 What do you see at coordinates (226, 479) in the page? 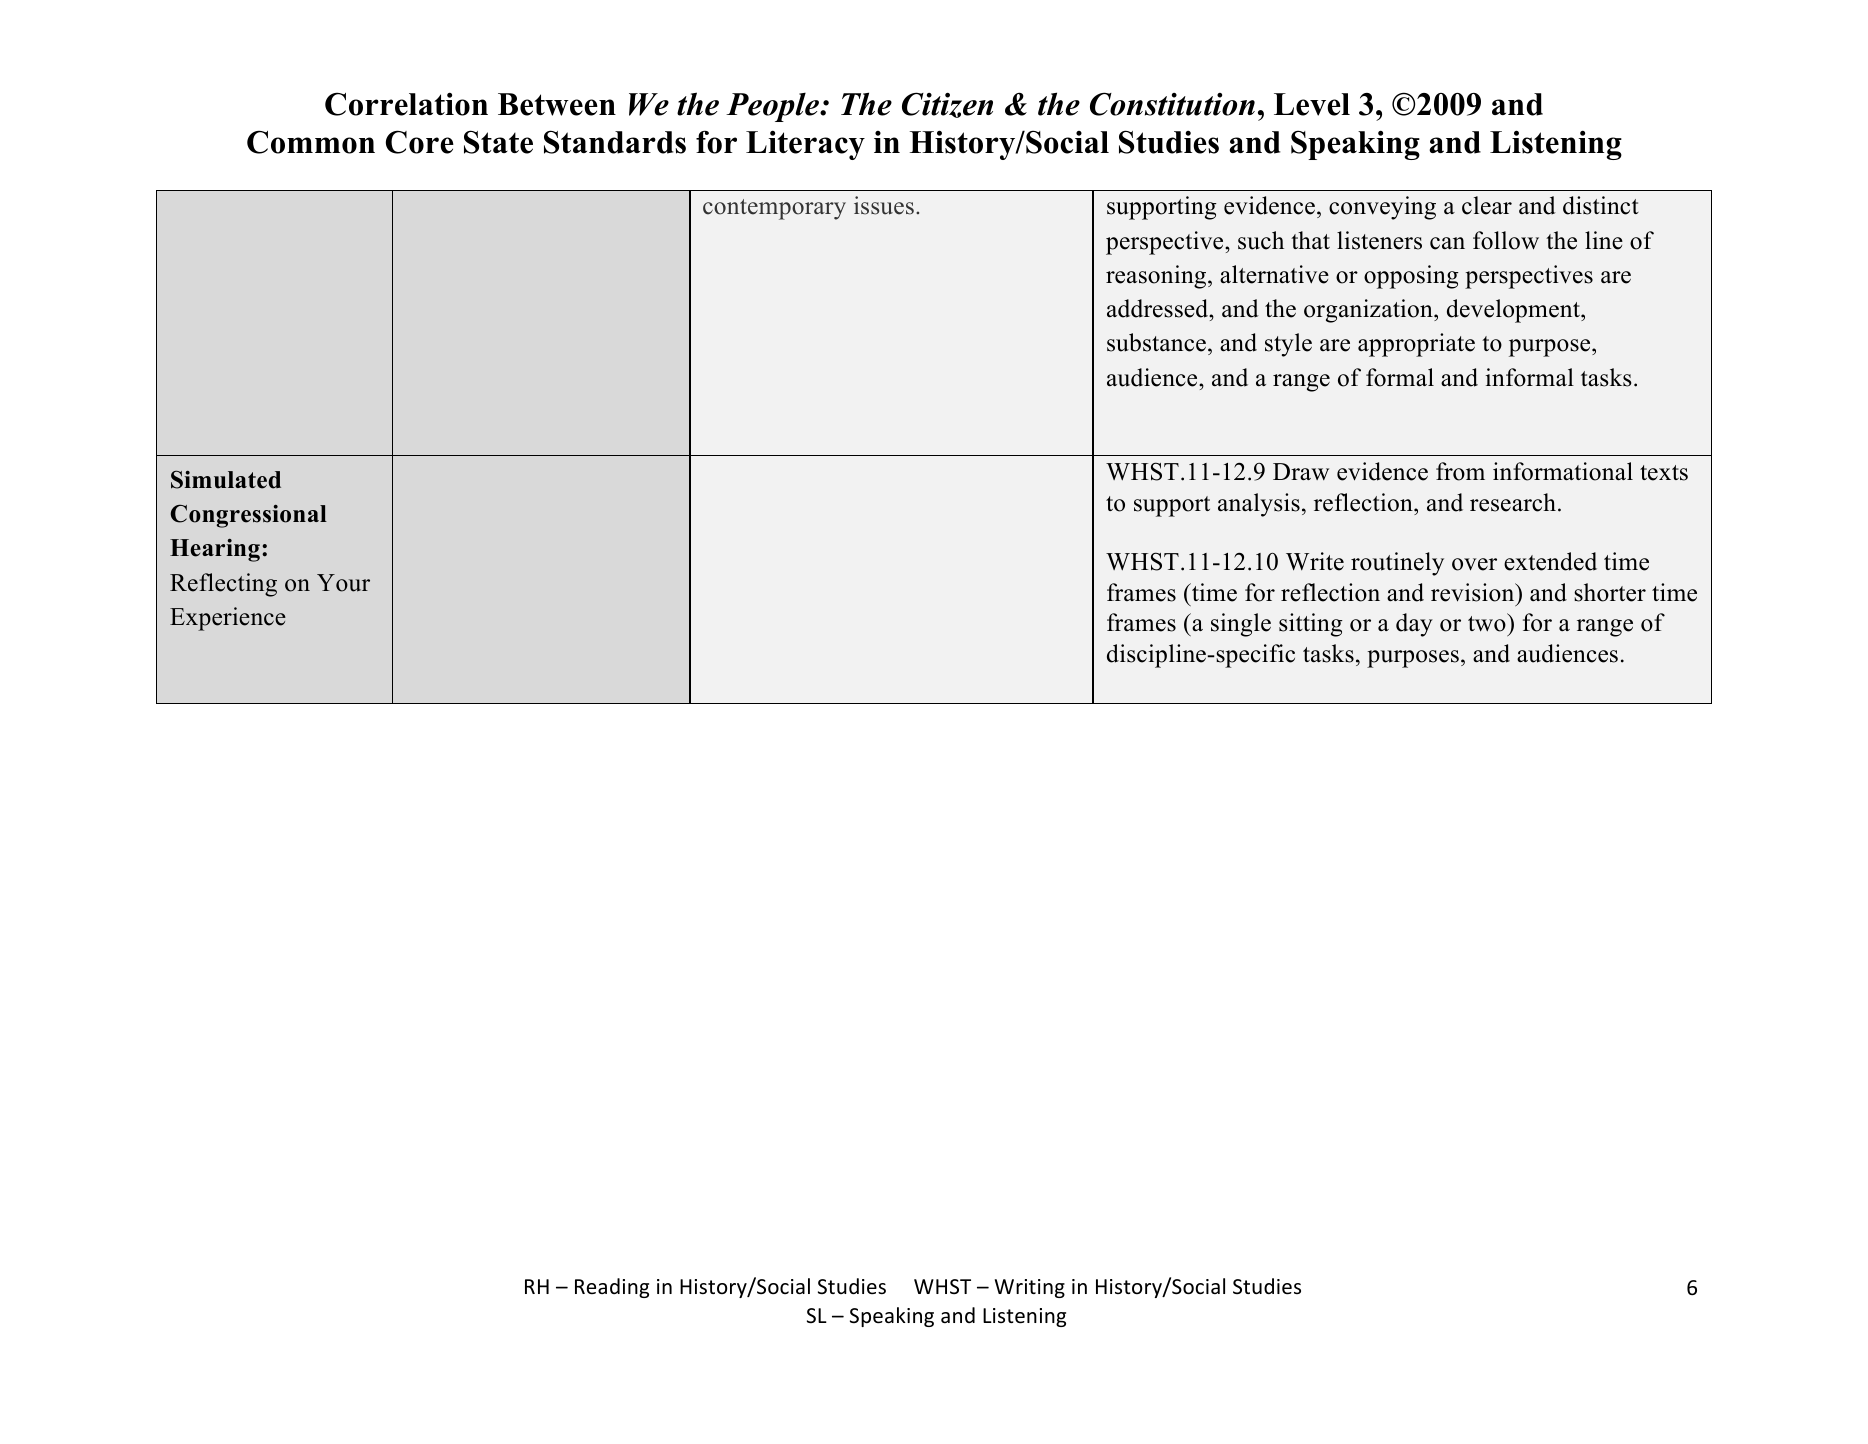
I see `Simulated` at bounding box center [226, 479].
